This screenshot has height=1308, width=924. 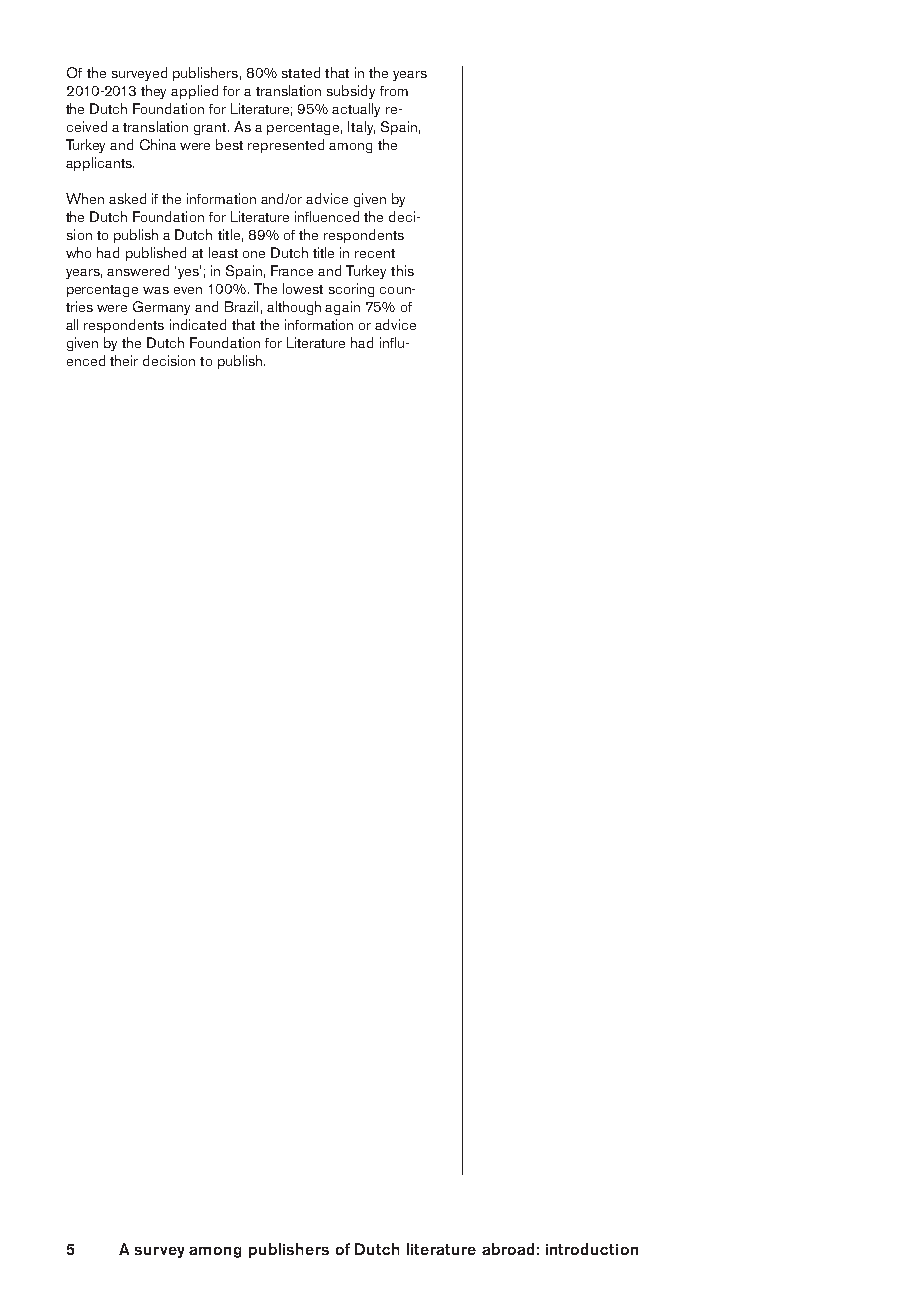 I want to click on abroad, so click(x=508, y=1249).
